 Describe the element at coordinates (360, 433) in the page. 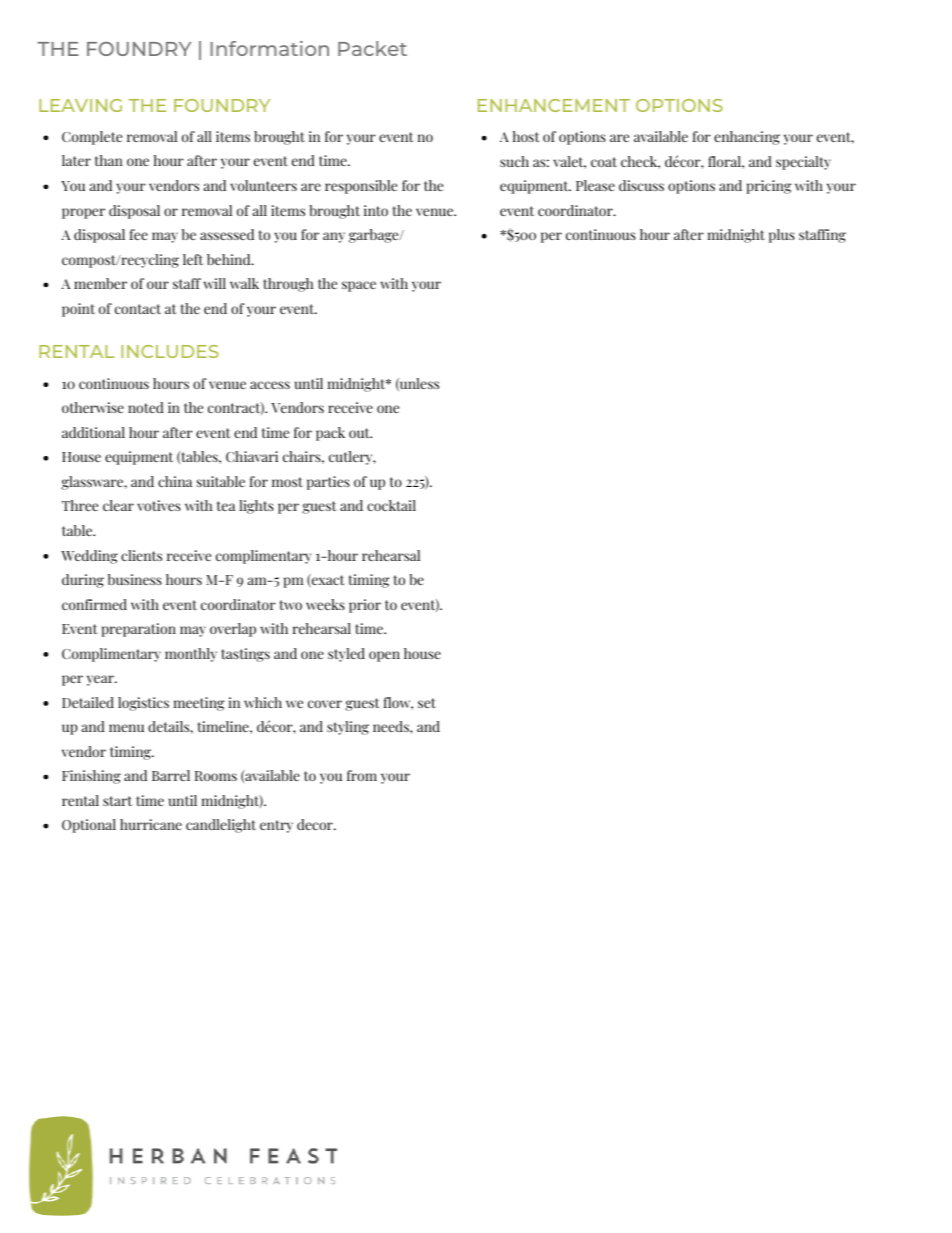

I see `out` at that location.
